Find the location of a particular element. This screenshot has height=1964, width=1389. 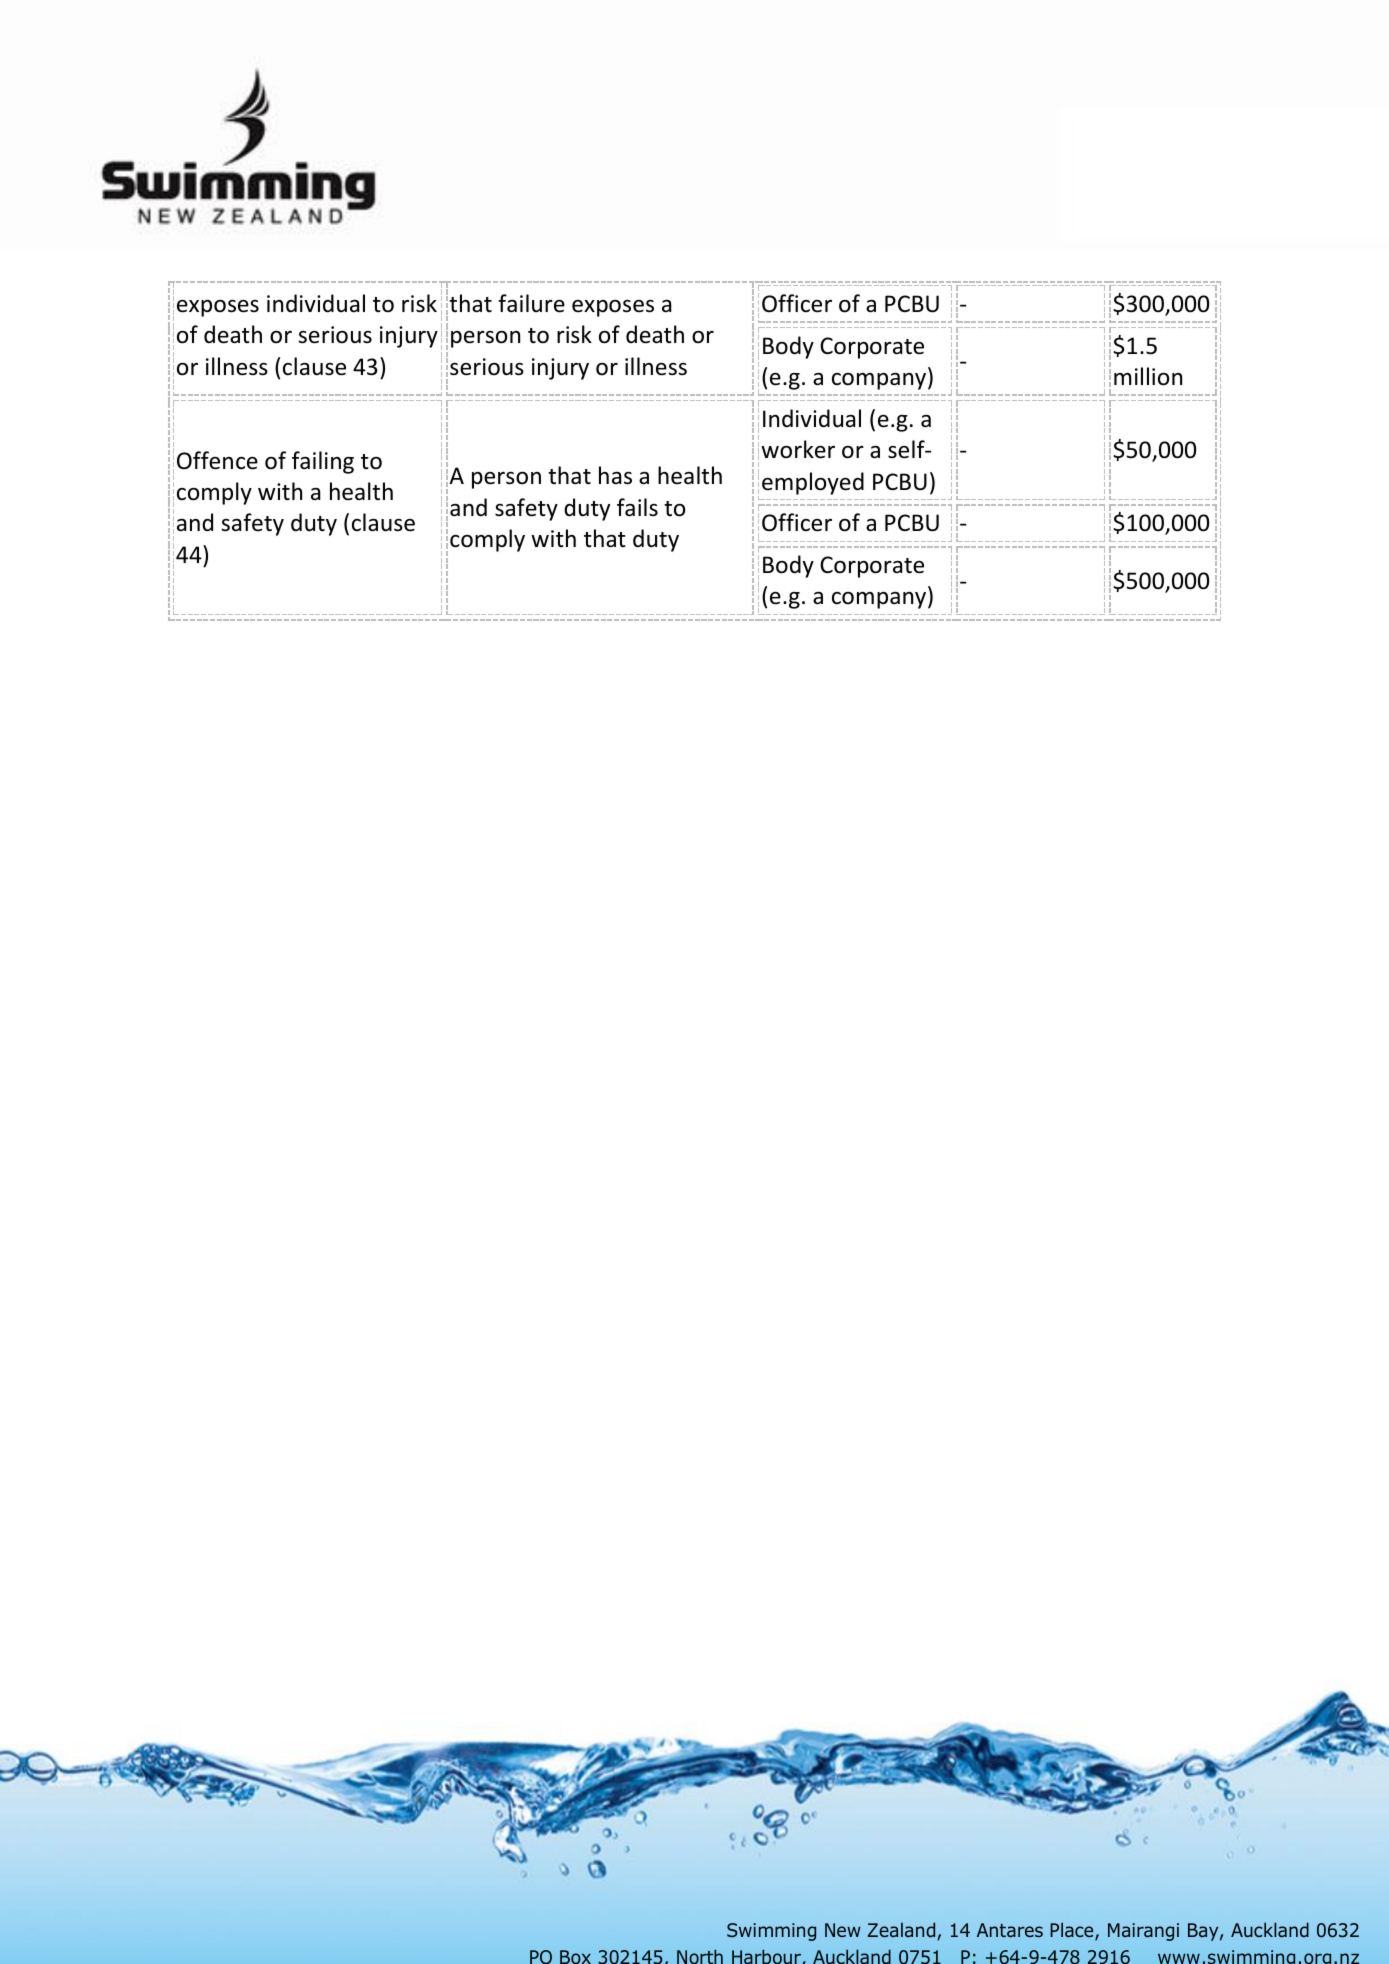

Zealand is located at coordinates (903, 1931).
